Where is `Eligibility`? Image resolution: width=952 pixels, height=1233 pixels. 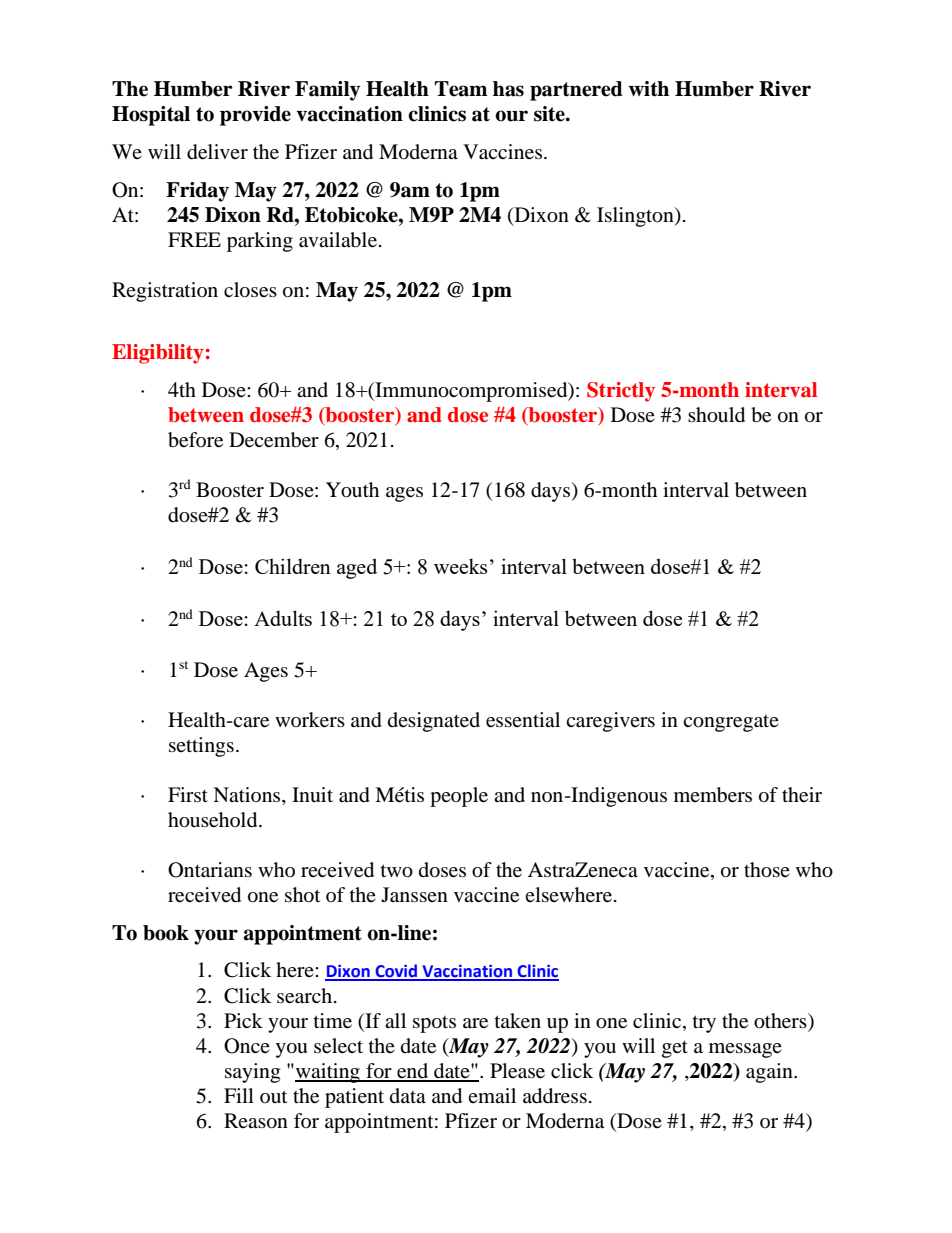 Eligibility is located at coordinates (158, 354).
